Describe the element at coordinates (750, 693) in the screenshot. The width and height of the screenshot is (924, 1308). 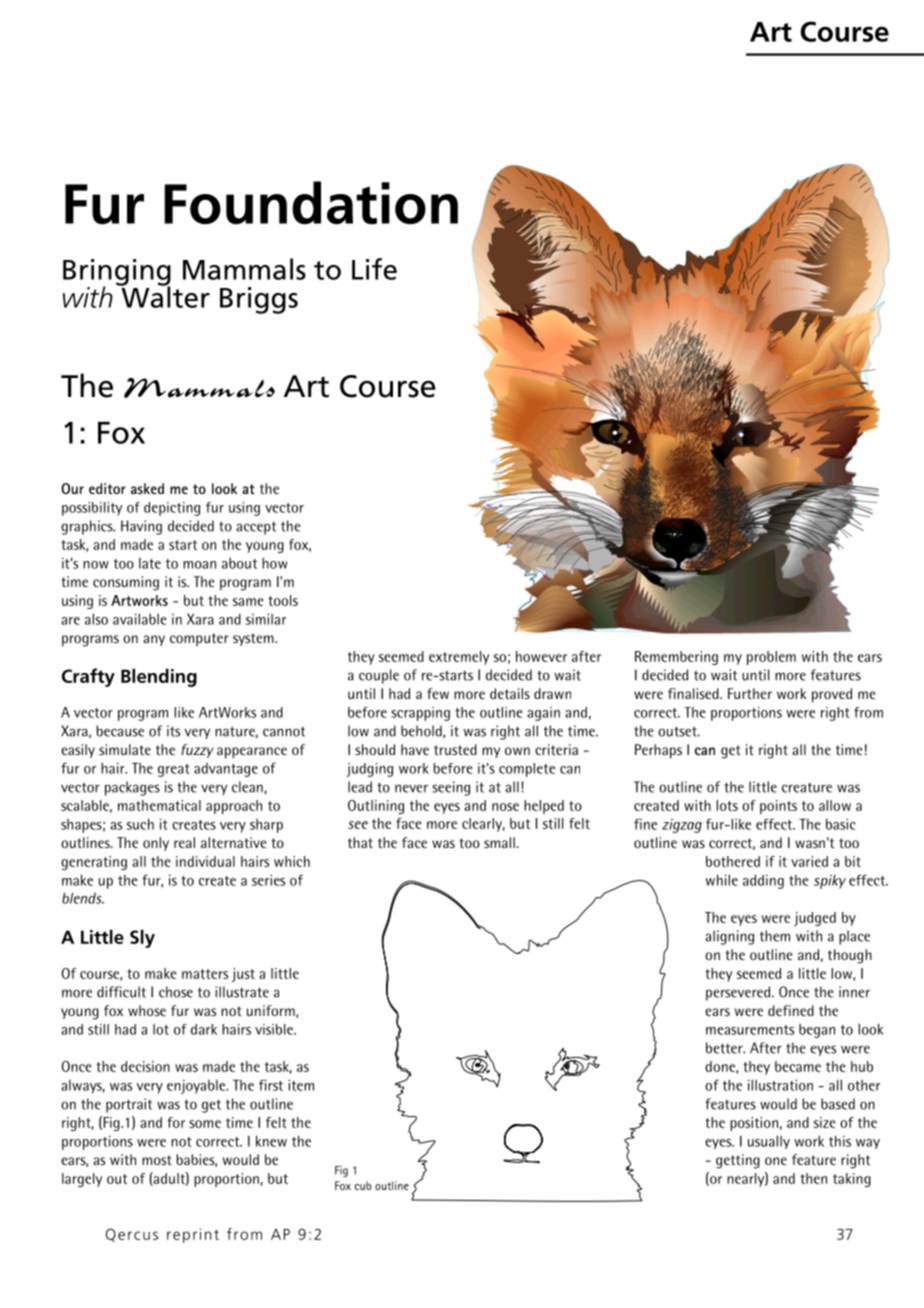
I see `Further` at that location.
